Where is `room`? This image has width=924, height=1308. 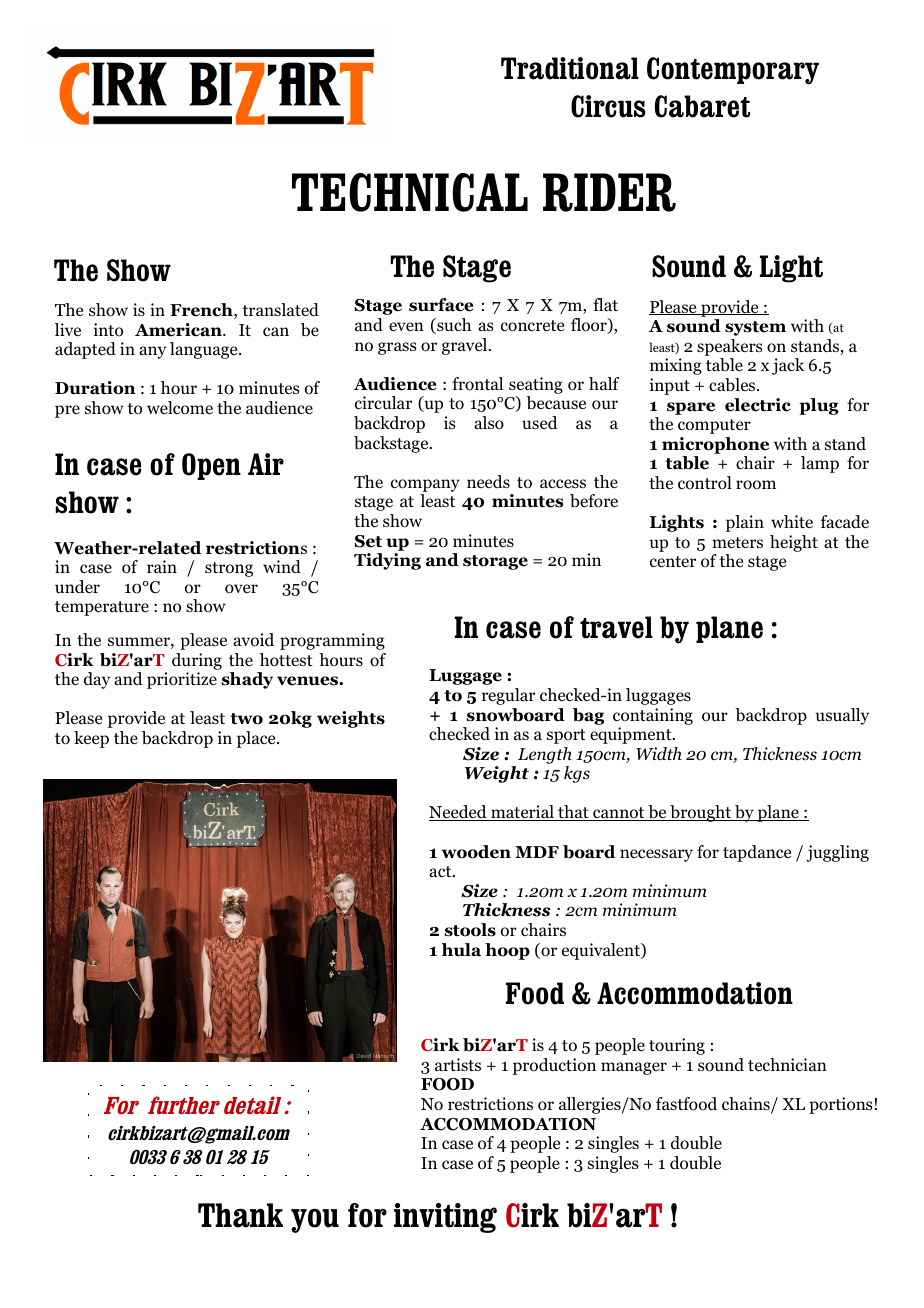
room is located at coordinates (756, 485).
